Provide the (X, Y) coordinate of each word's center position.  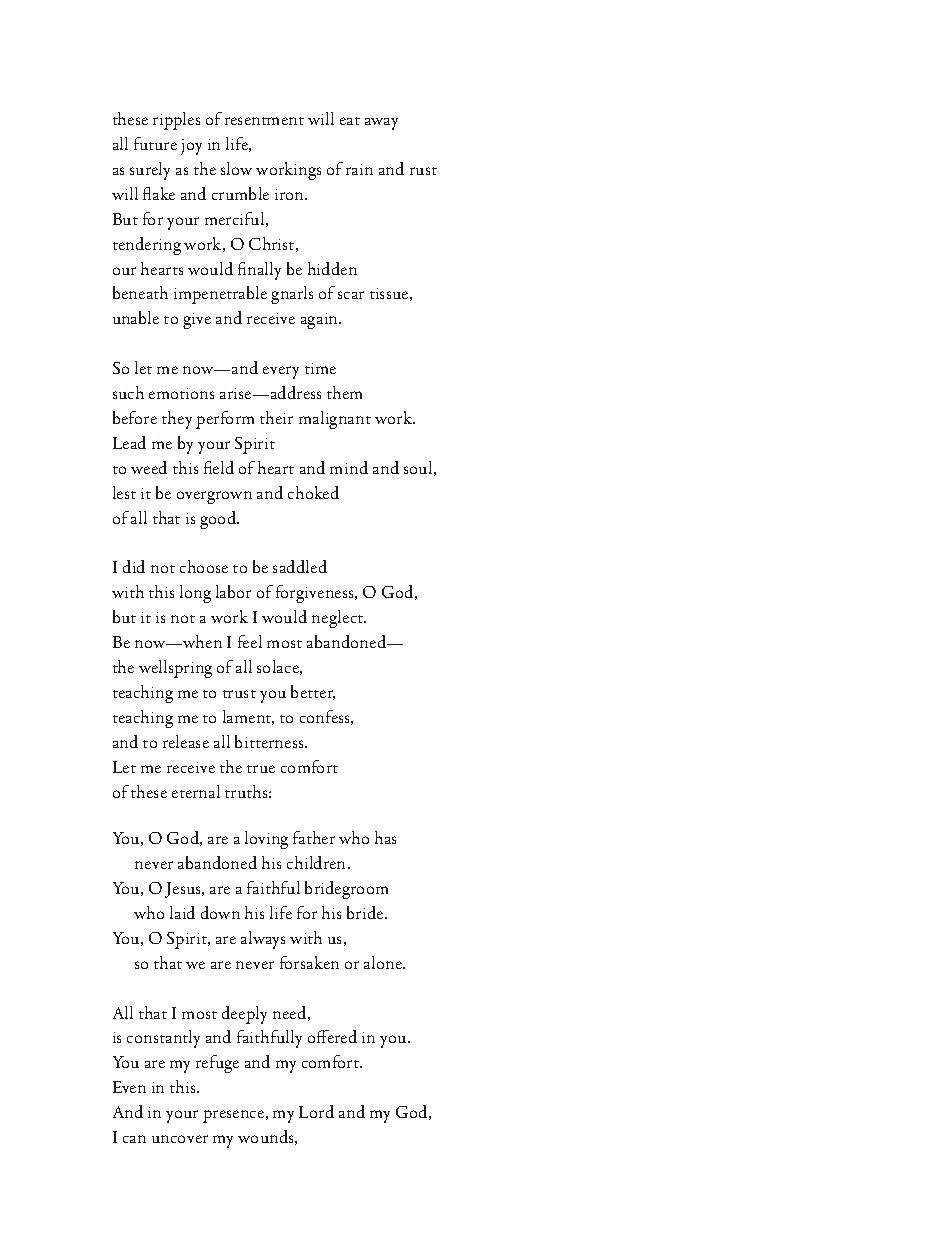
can (134, 1139)
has (385, 837)
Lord (316, 1111)
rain (359, 169)
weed (149, 467)
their (276, 417)
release (186, 741)
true (261, 769)
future (155, 143)
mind (349, 467)
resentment (264, 121)
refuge (217, 1064)
